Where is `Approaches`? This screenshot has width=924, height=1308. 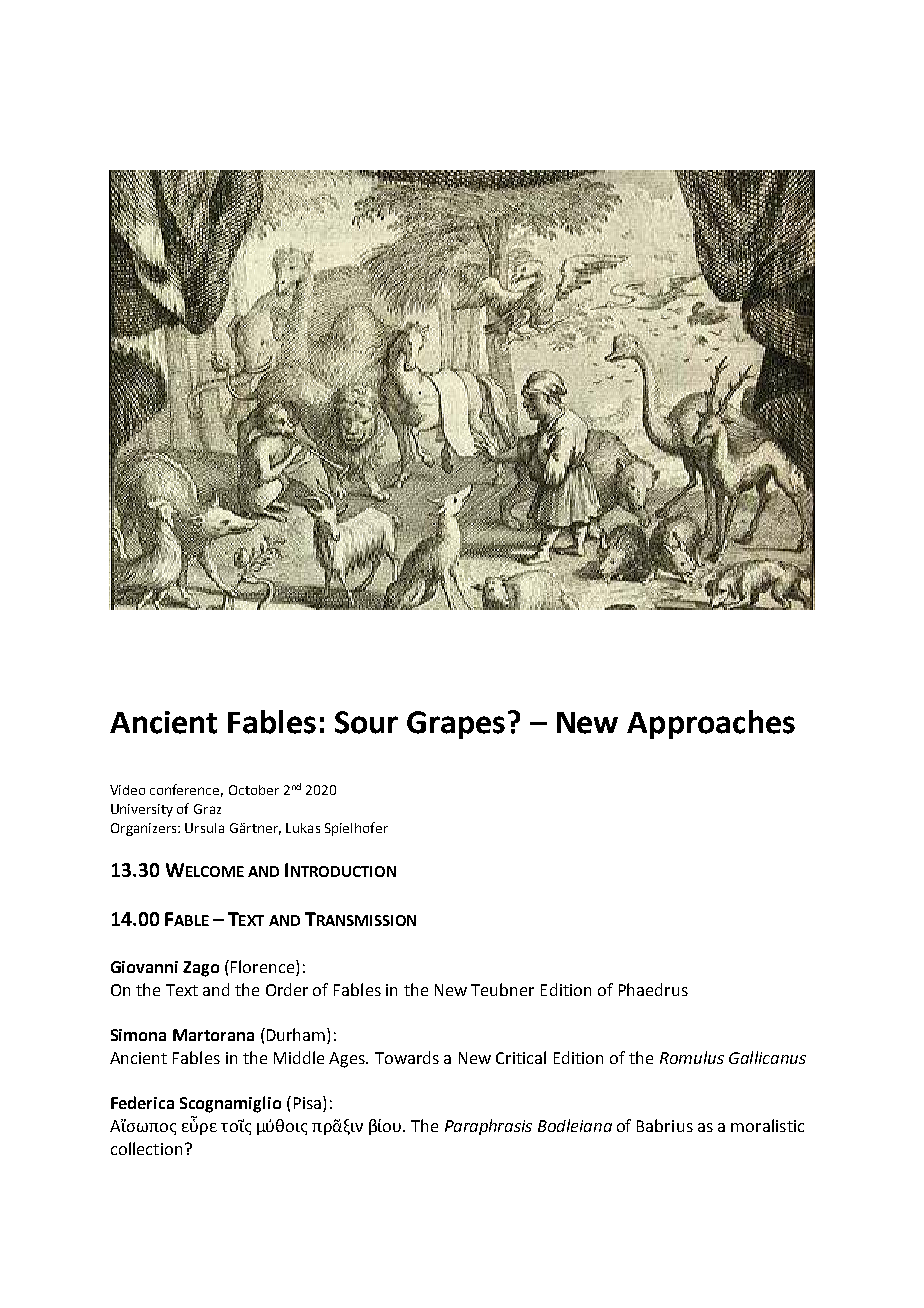 Approaches is located at coordinates (711, 724).
